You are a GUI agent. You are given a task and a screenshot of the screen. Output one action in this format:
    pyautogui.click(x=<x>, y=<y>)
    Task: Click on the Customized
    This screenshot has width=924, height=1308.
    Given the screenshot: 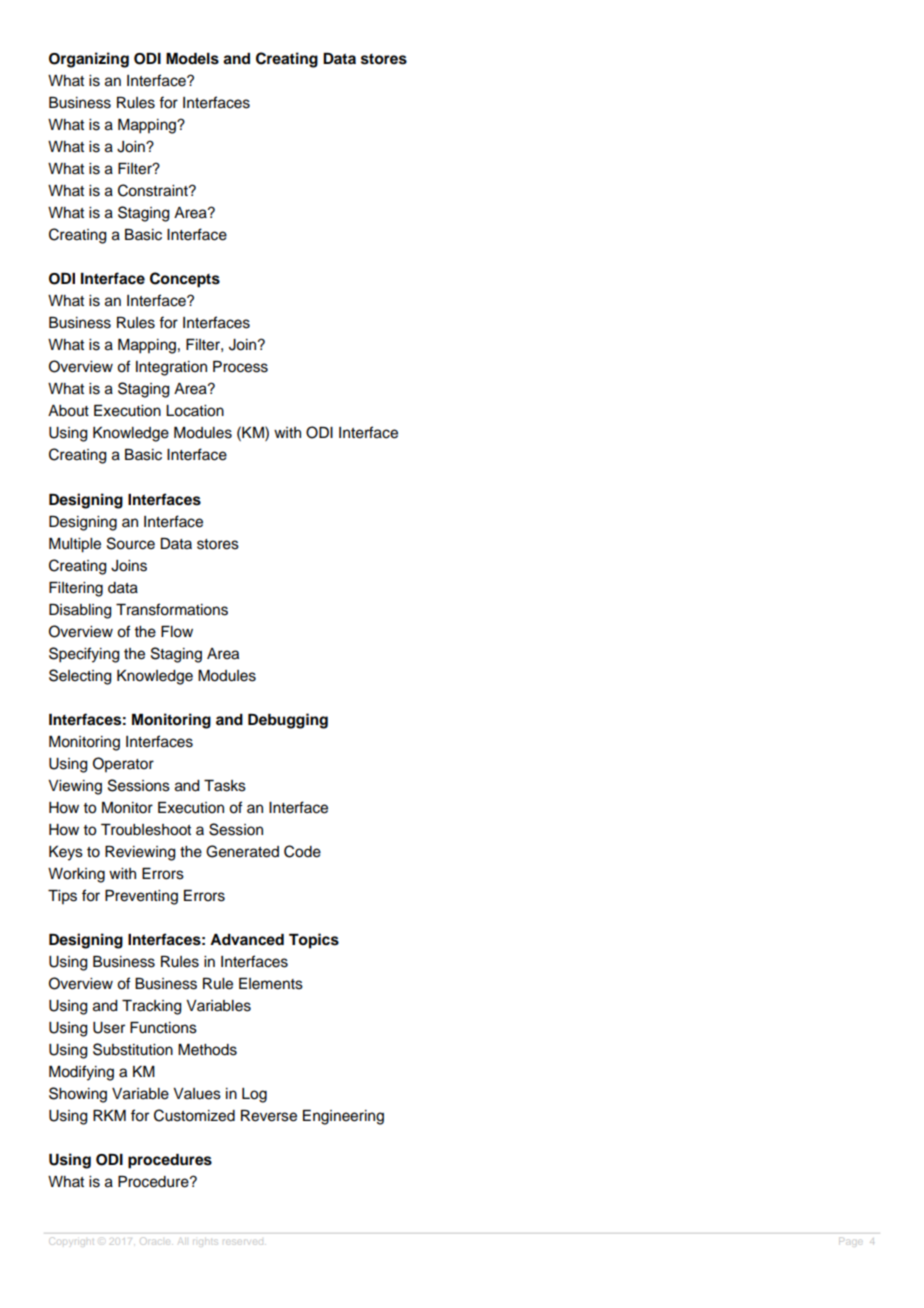 What is the action you would take?
    pyautogui.click(x=194, y=1115)
